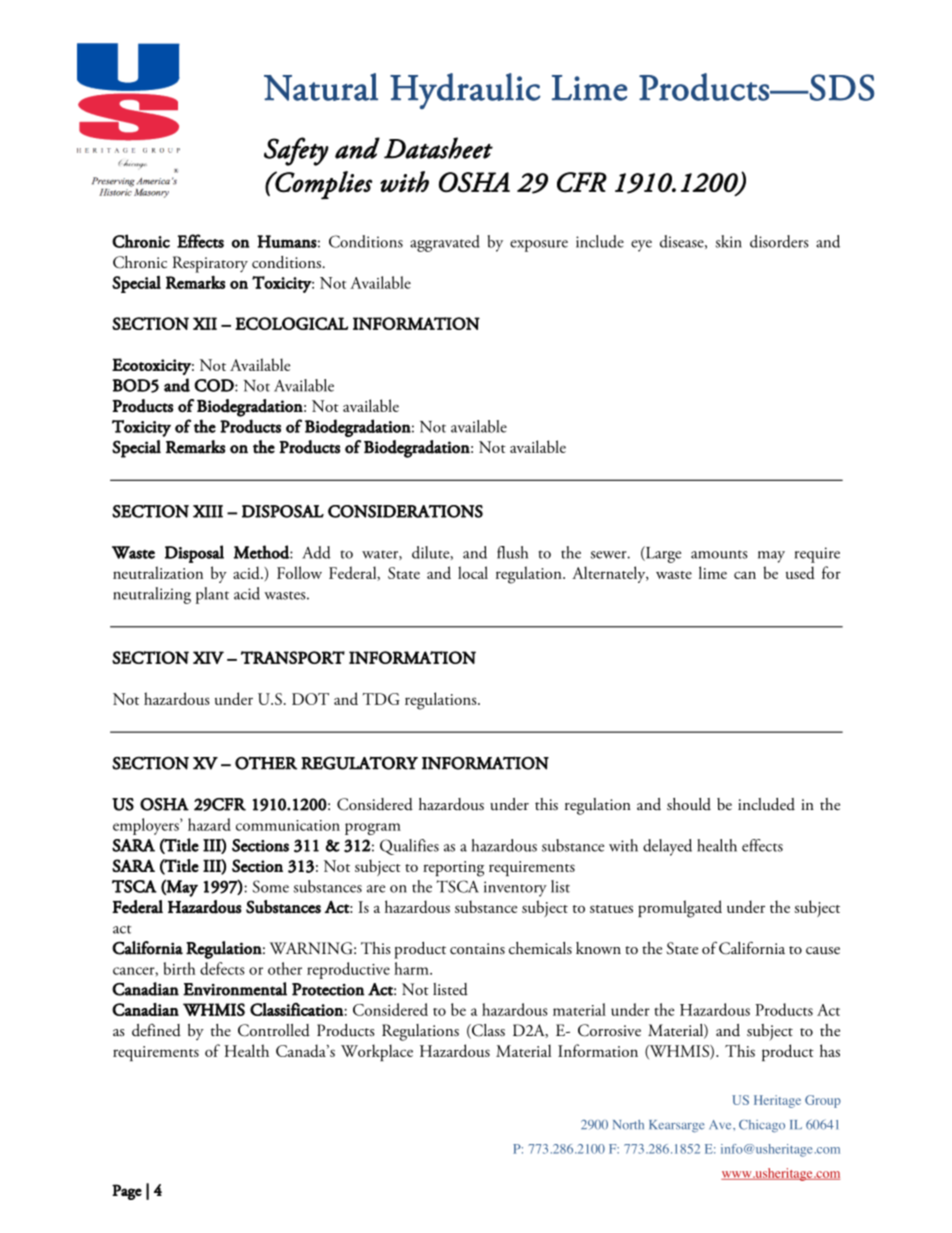  Describe the element at coordinates (215, 385) in the screenshot. I see `COD` at that location.
